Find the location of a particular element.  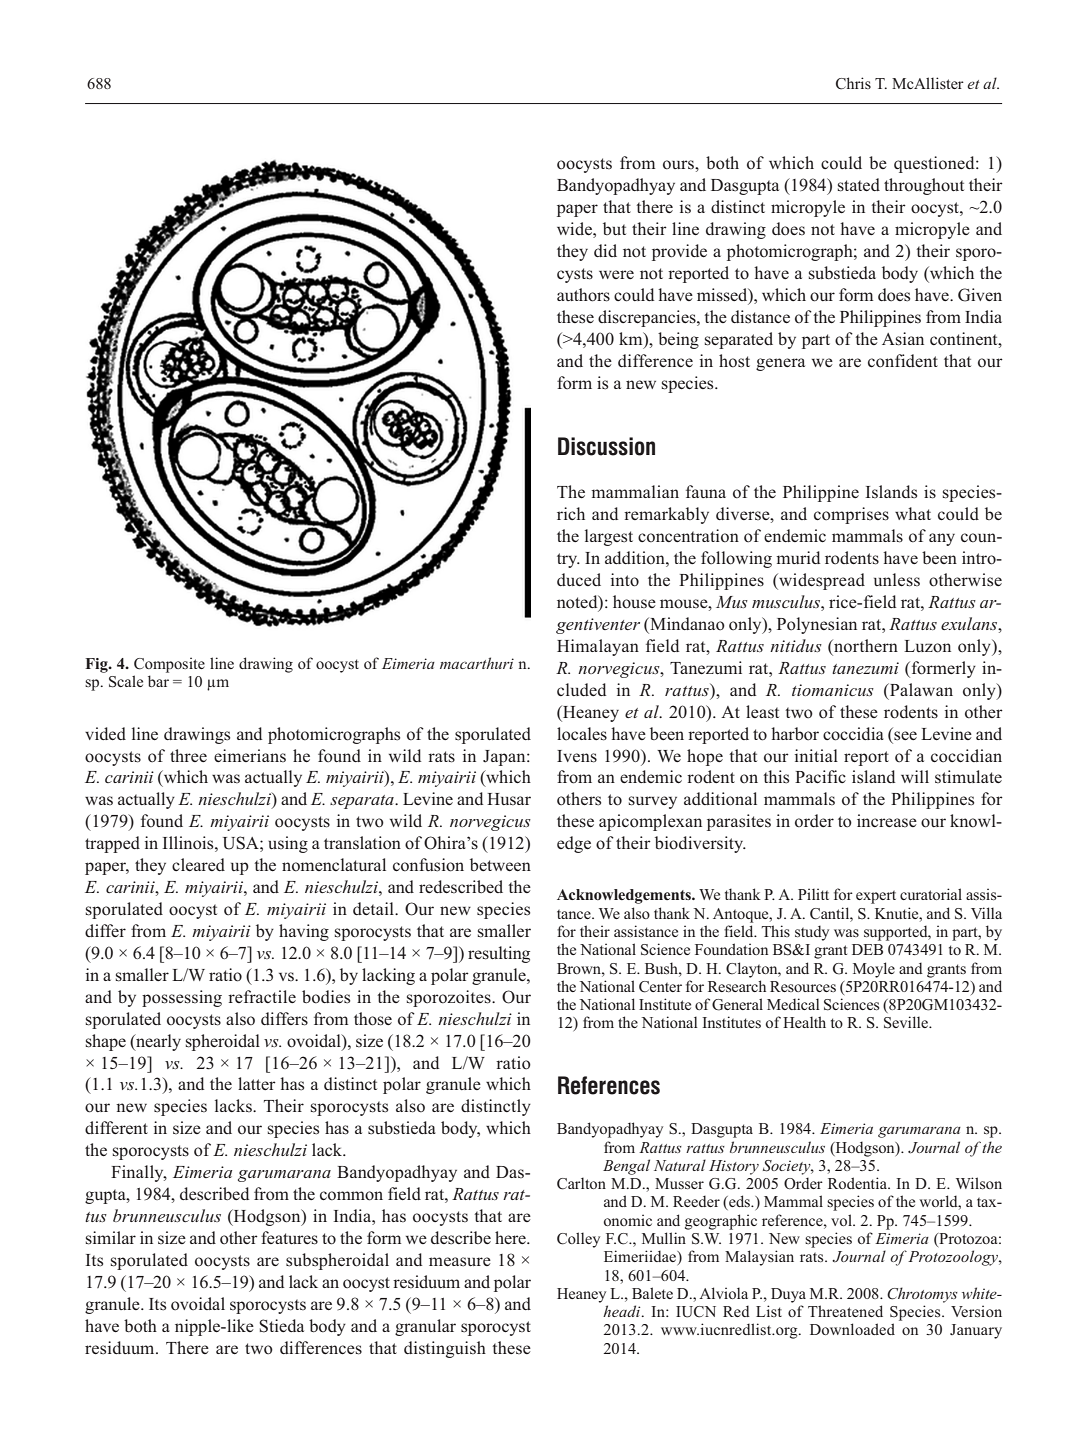

but is located at coordinates (614, 228).
